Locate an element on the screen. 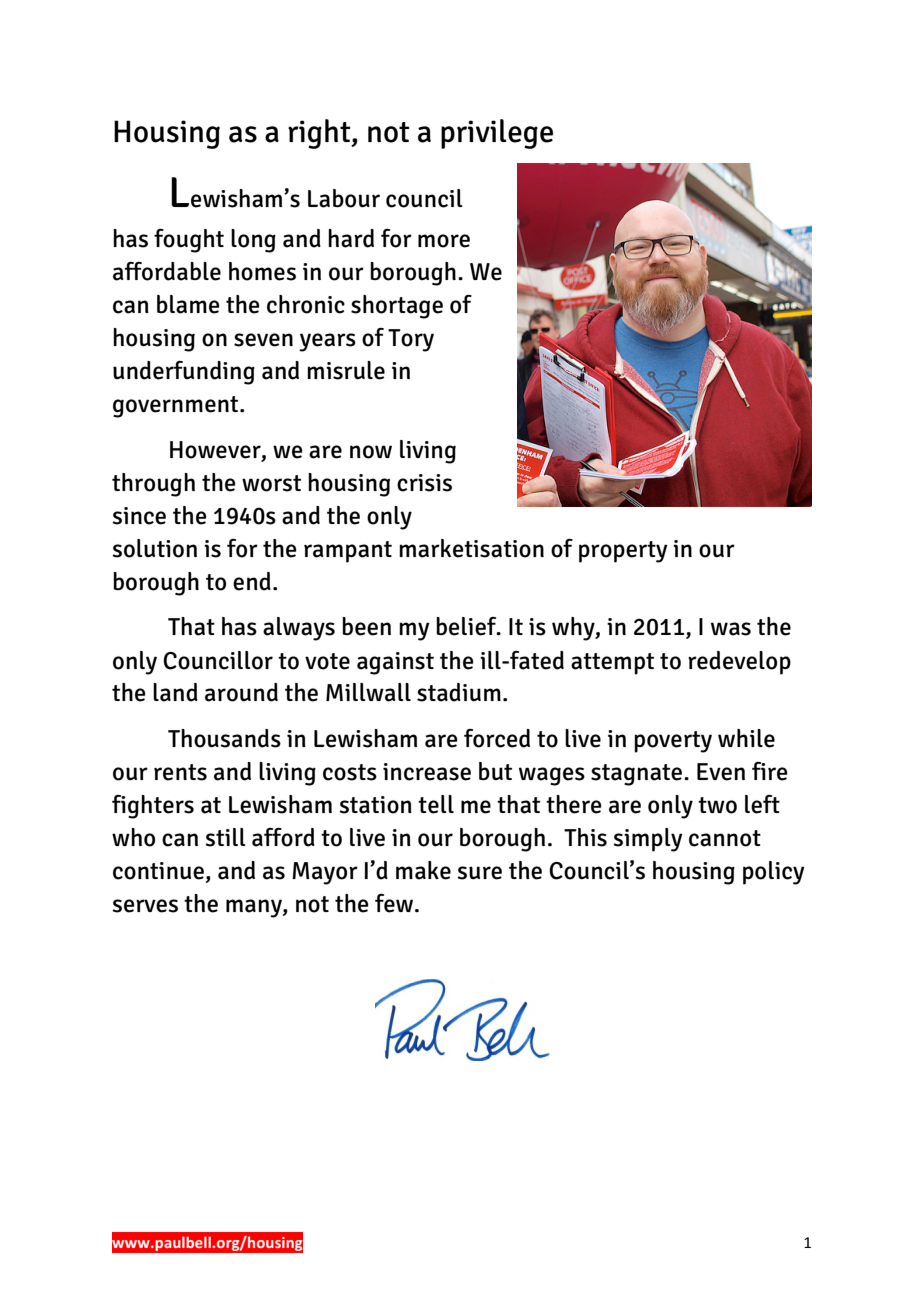 The width and height of the screenshot is (924, 1308). marketisation is located at coordinates (471, 548).
